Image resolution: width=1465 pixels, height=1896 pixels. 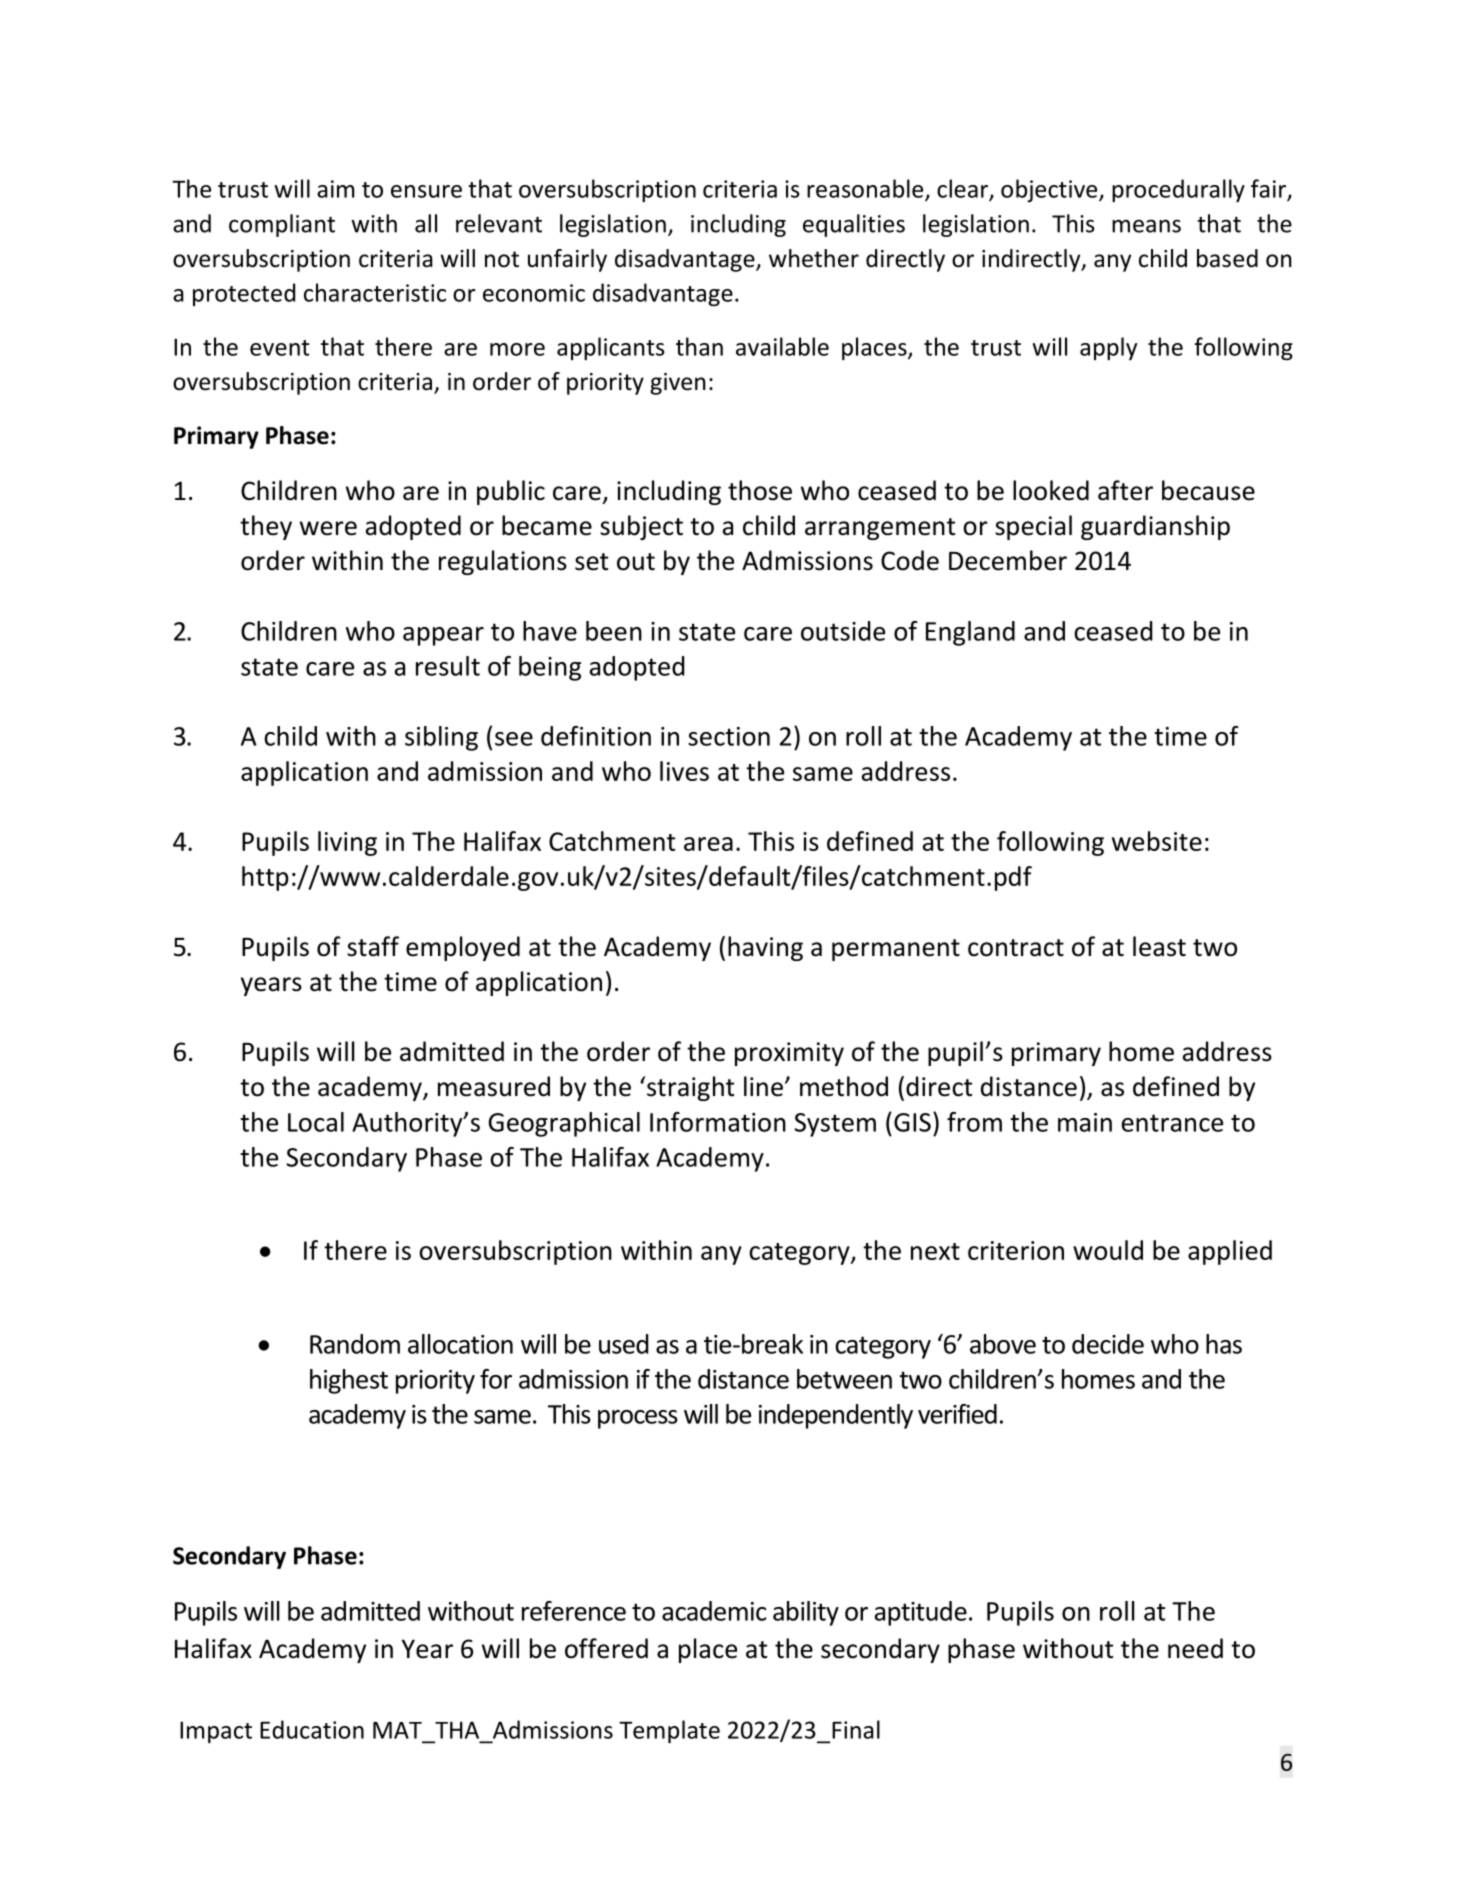 I want to click on means, so click(x=1146, y=226).
